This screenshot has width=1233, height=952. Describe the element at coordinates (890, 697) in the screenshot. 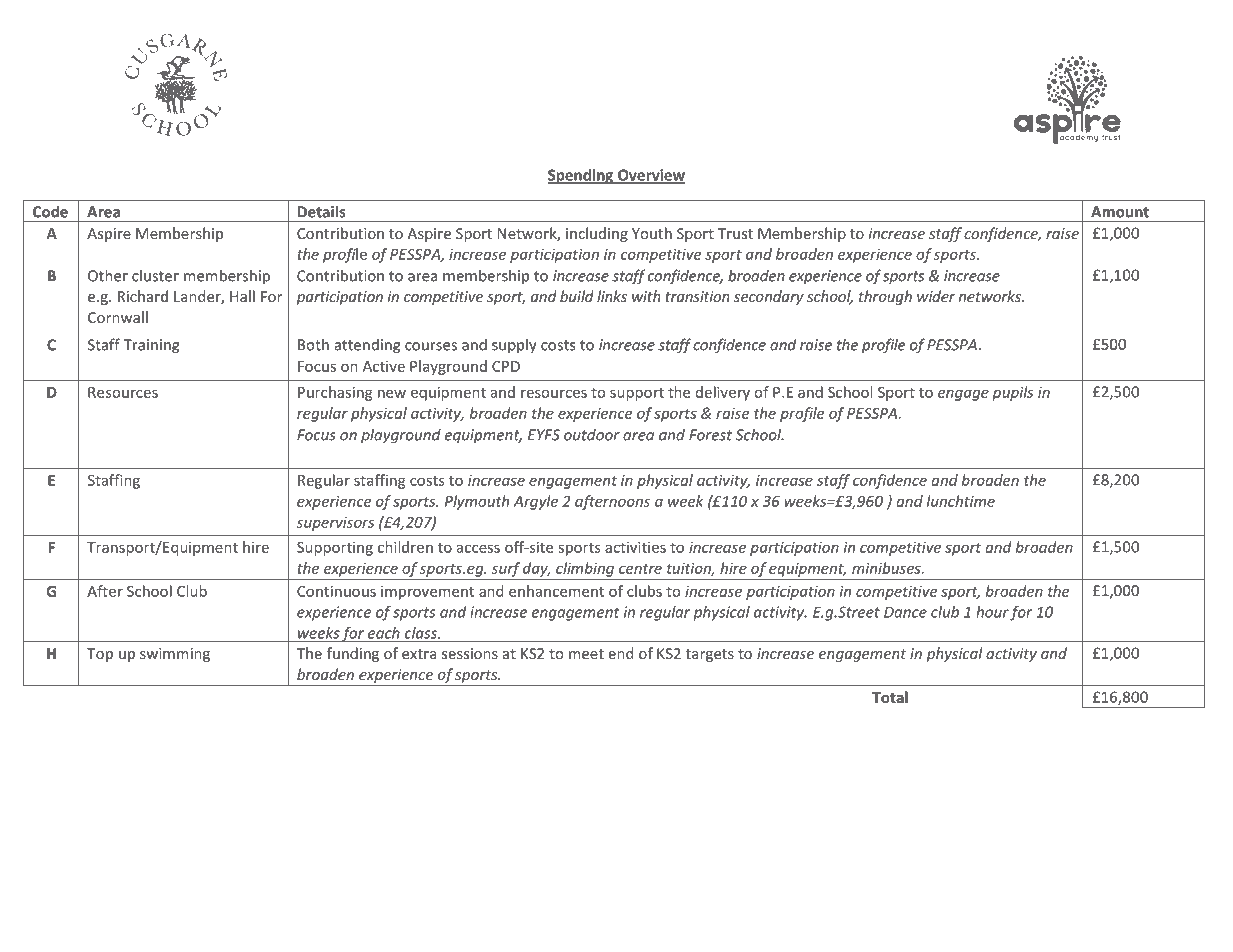

I see `Total` at that location.
